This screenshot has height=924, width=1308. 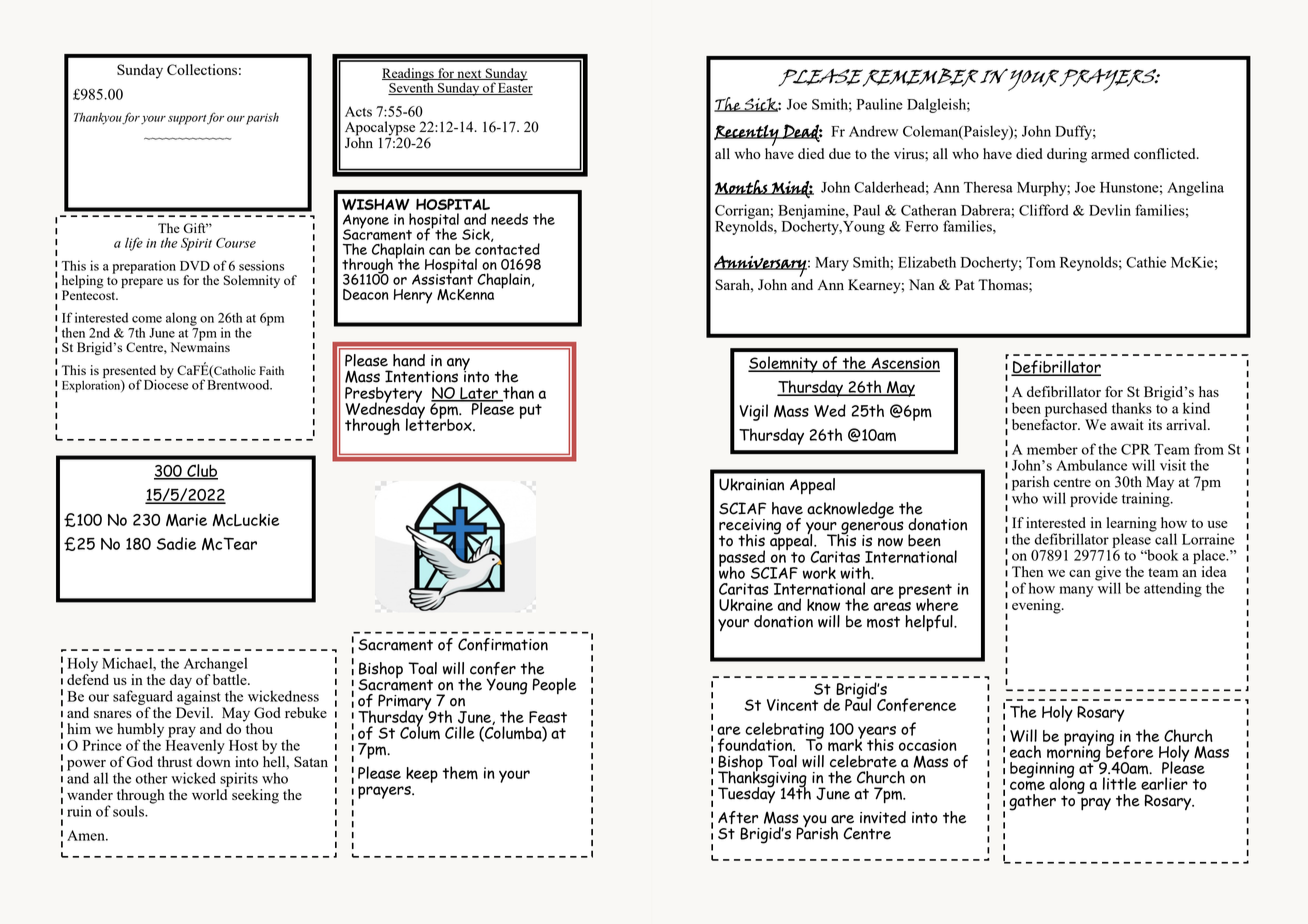 I want to click on Archangel, so click(x=216, y=664).
